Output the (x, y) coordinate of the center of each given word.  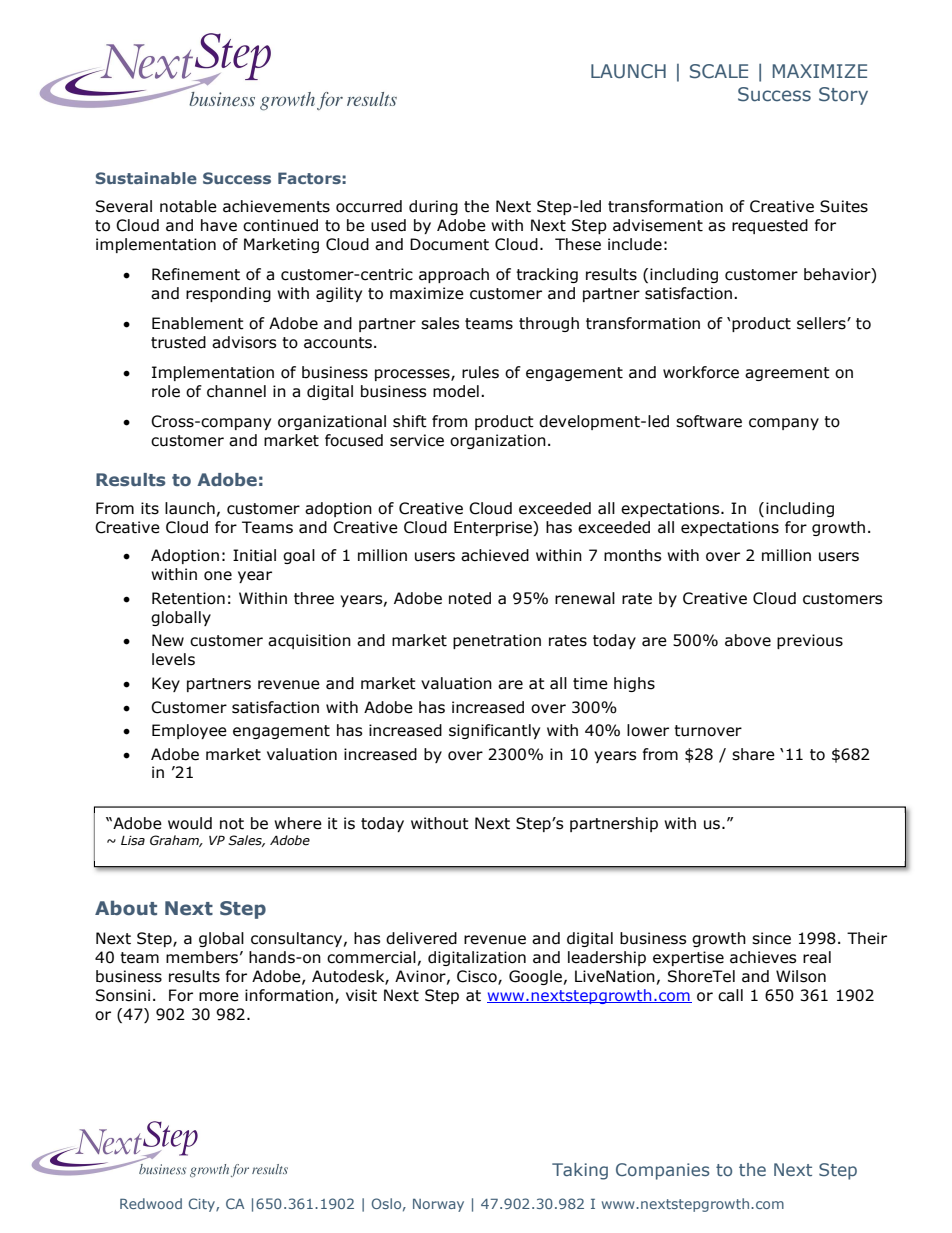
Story (843, 96)
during (433, 207)
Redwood (151, 1203)
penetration (497, 641)
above (748, 640)
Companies (663, 1171)
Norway (438, 1205)
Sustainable (146, 178)
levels (173, 659)
